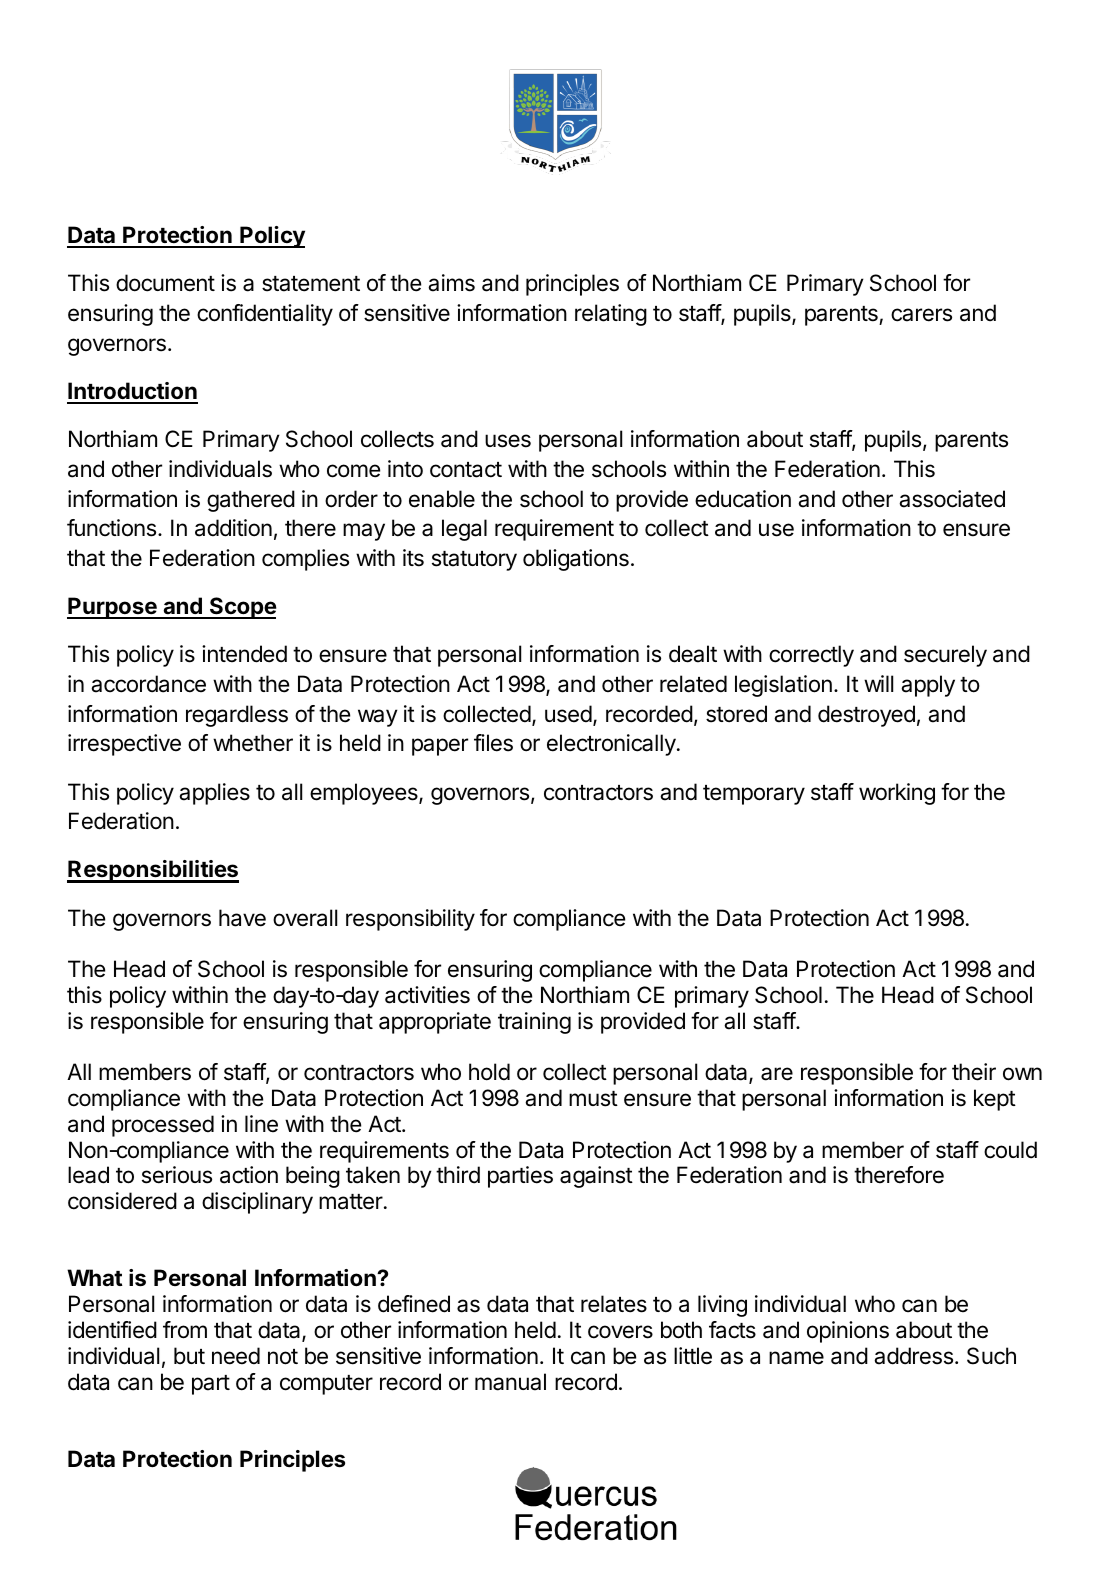 This image has width=1111, height=1572. Describe the element at coordinates (593, 1099) in the image. I see `must` at that location.
